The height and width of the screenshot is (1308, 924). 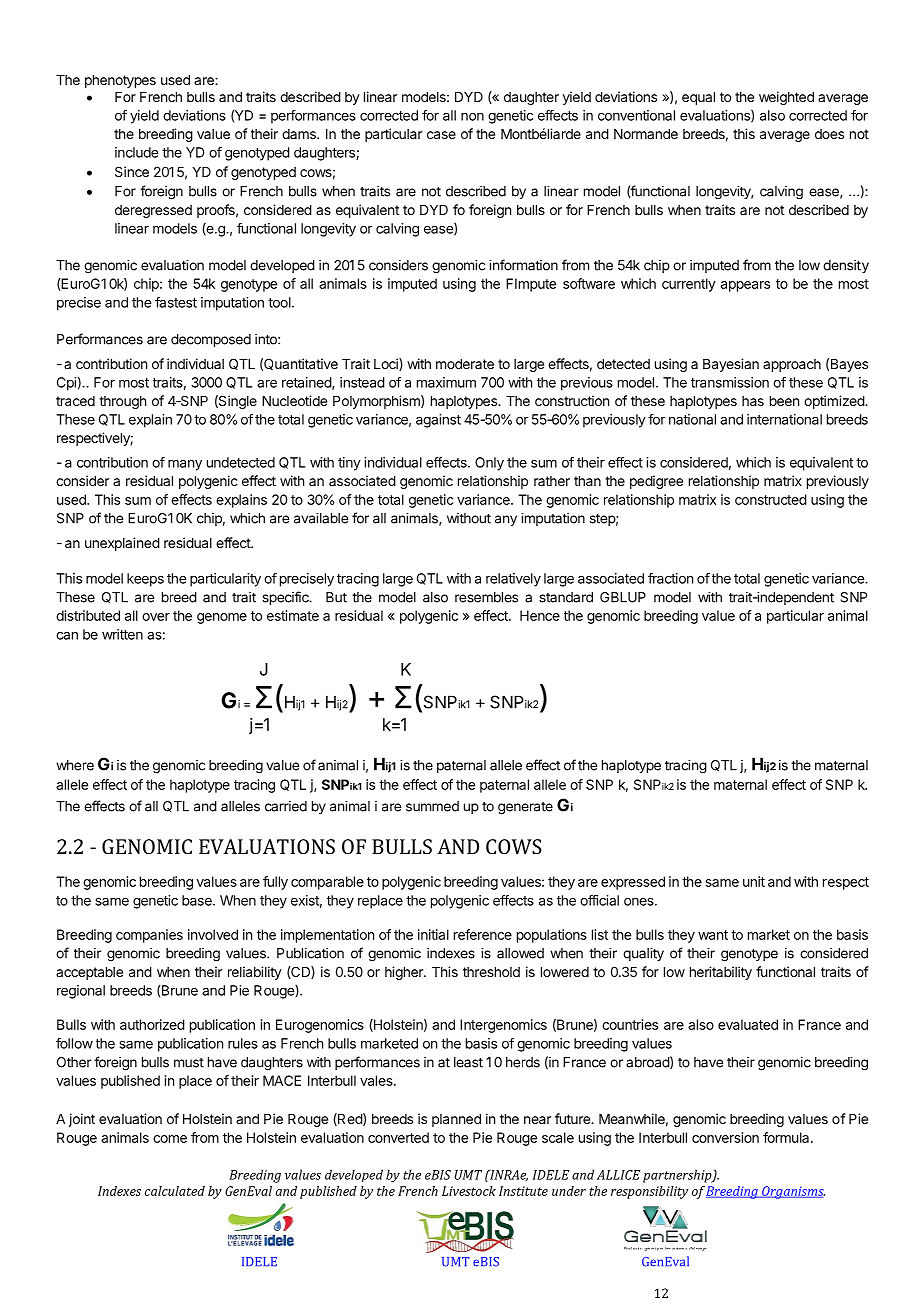 What do you see at coordinates (185, 465) in the screenshot?
I see `many` at bounding box center [185, 465].
